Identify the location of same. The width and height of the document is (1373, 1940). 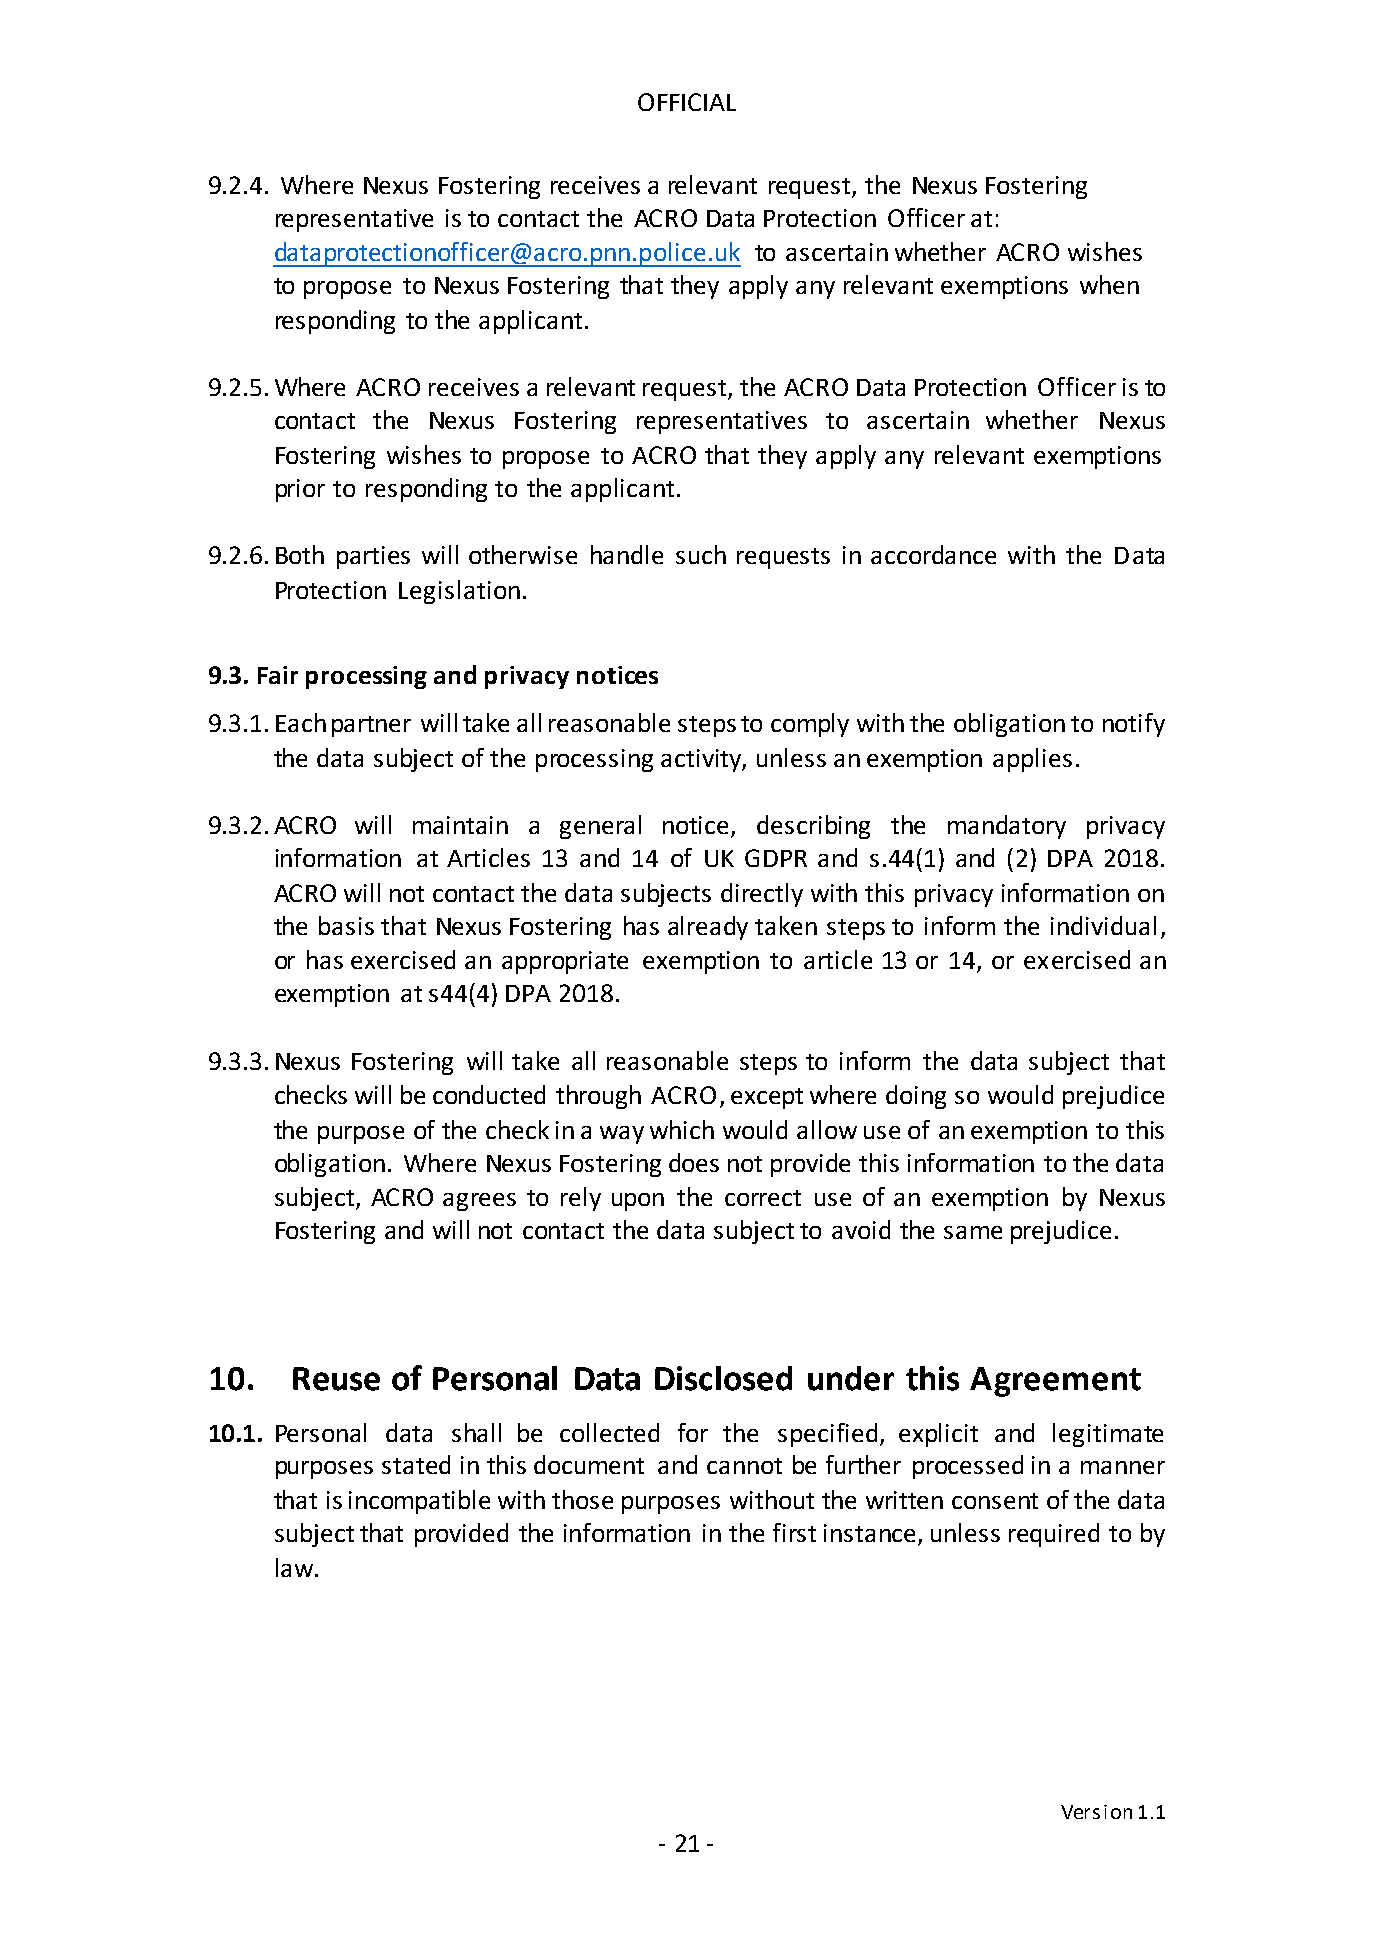
(973, 1232).
